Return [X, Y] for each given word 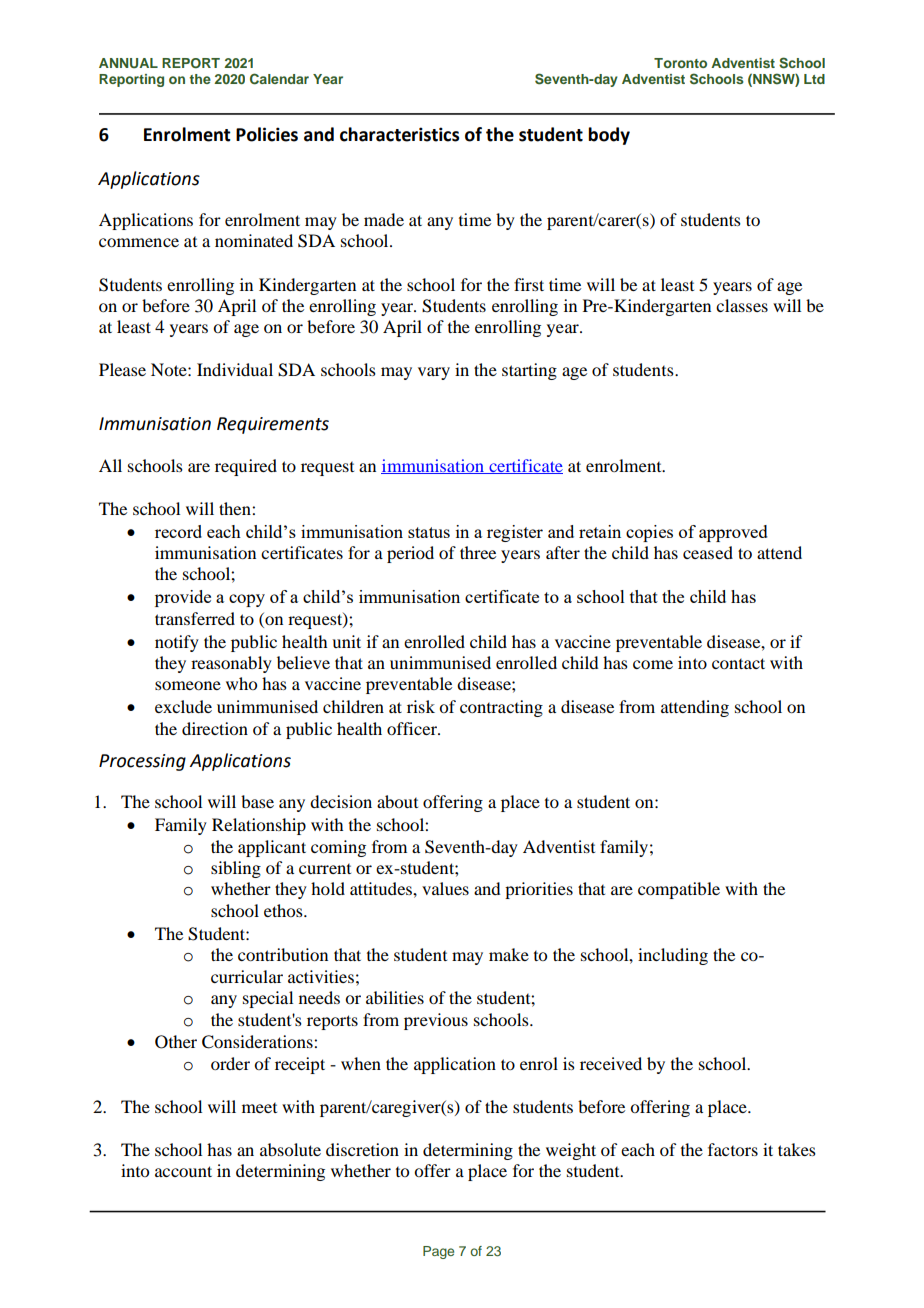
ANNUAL [128, 63]
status [429, 532]
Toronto [680, 63]
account [183, 1171]
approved [733, 533]
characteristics [399, 134]
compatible [679, 890]
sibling [236, 869]
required [246, 467]
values [445, 888]
